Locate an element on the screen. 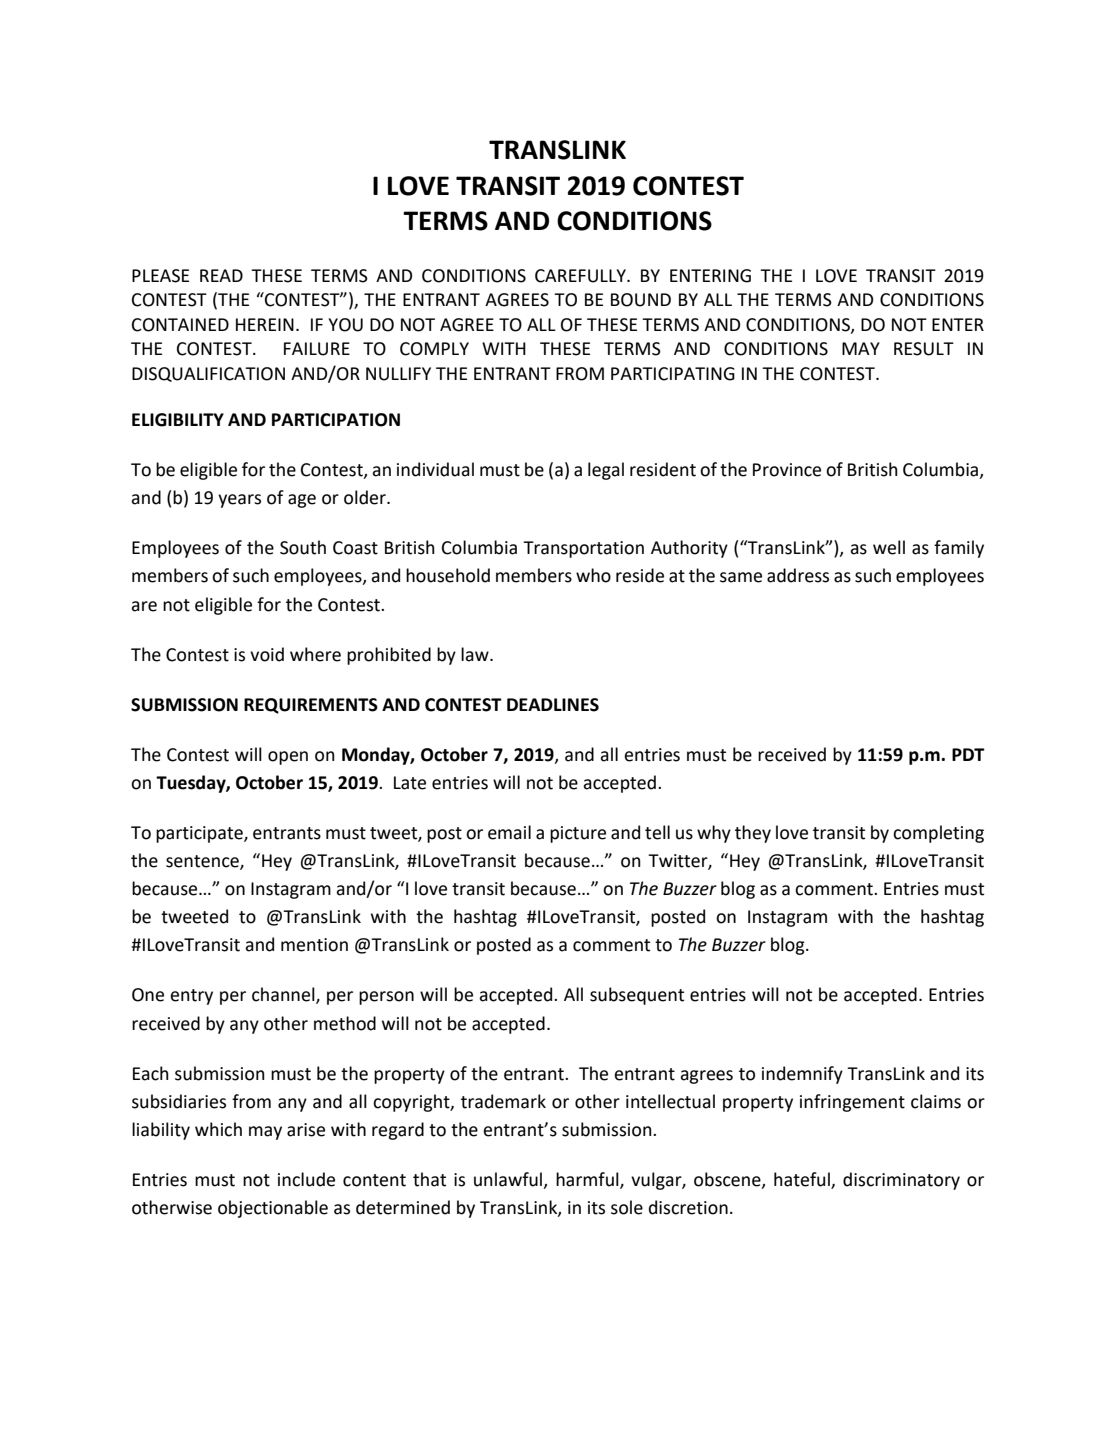  picture is located at coordinates (578, 834).
